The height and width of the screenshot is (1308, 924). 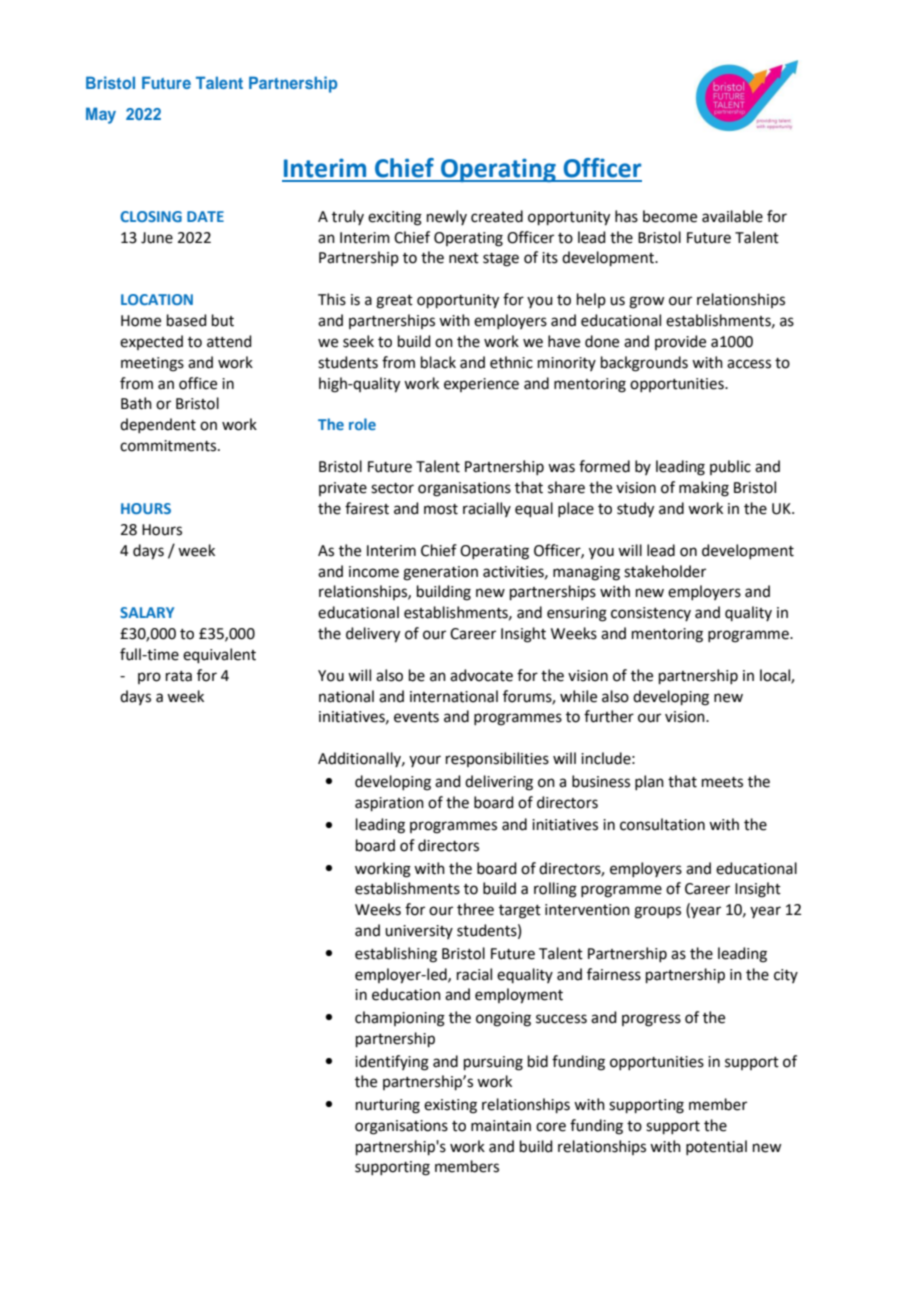 What do you see at coordinates (101, 115) in the screenshot?
I see `May` at bounding box center [101, 115].
